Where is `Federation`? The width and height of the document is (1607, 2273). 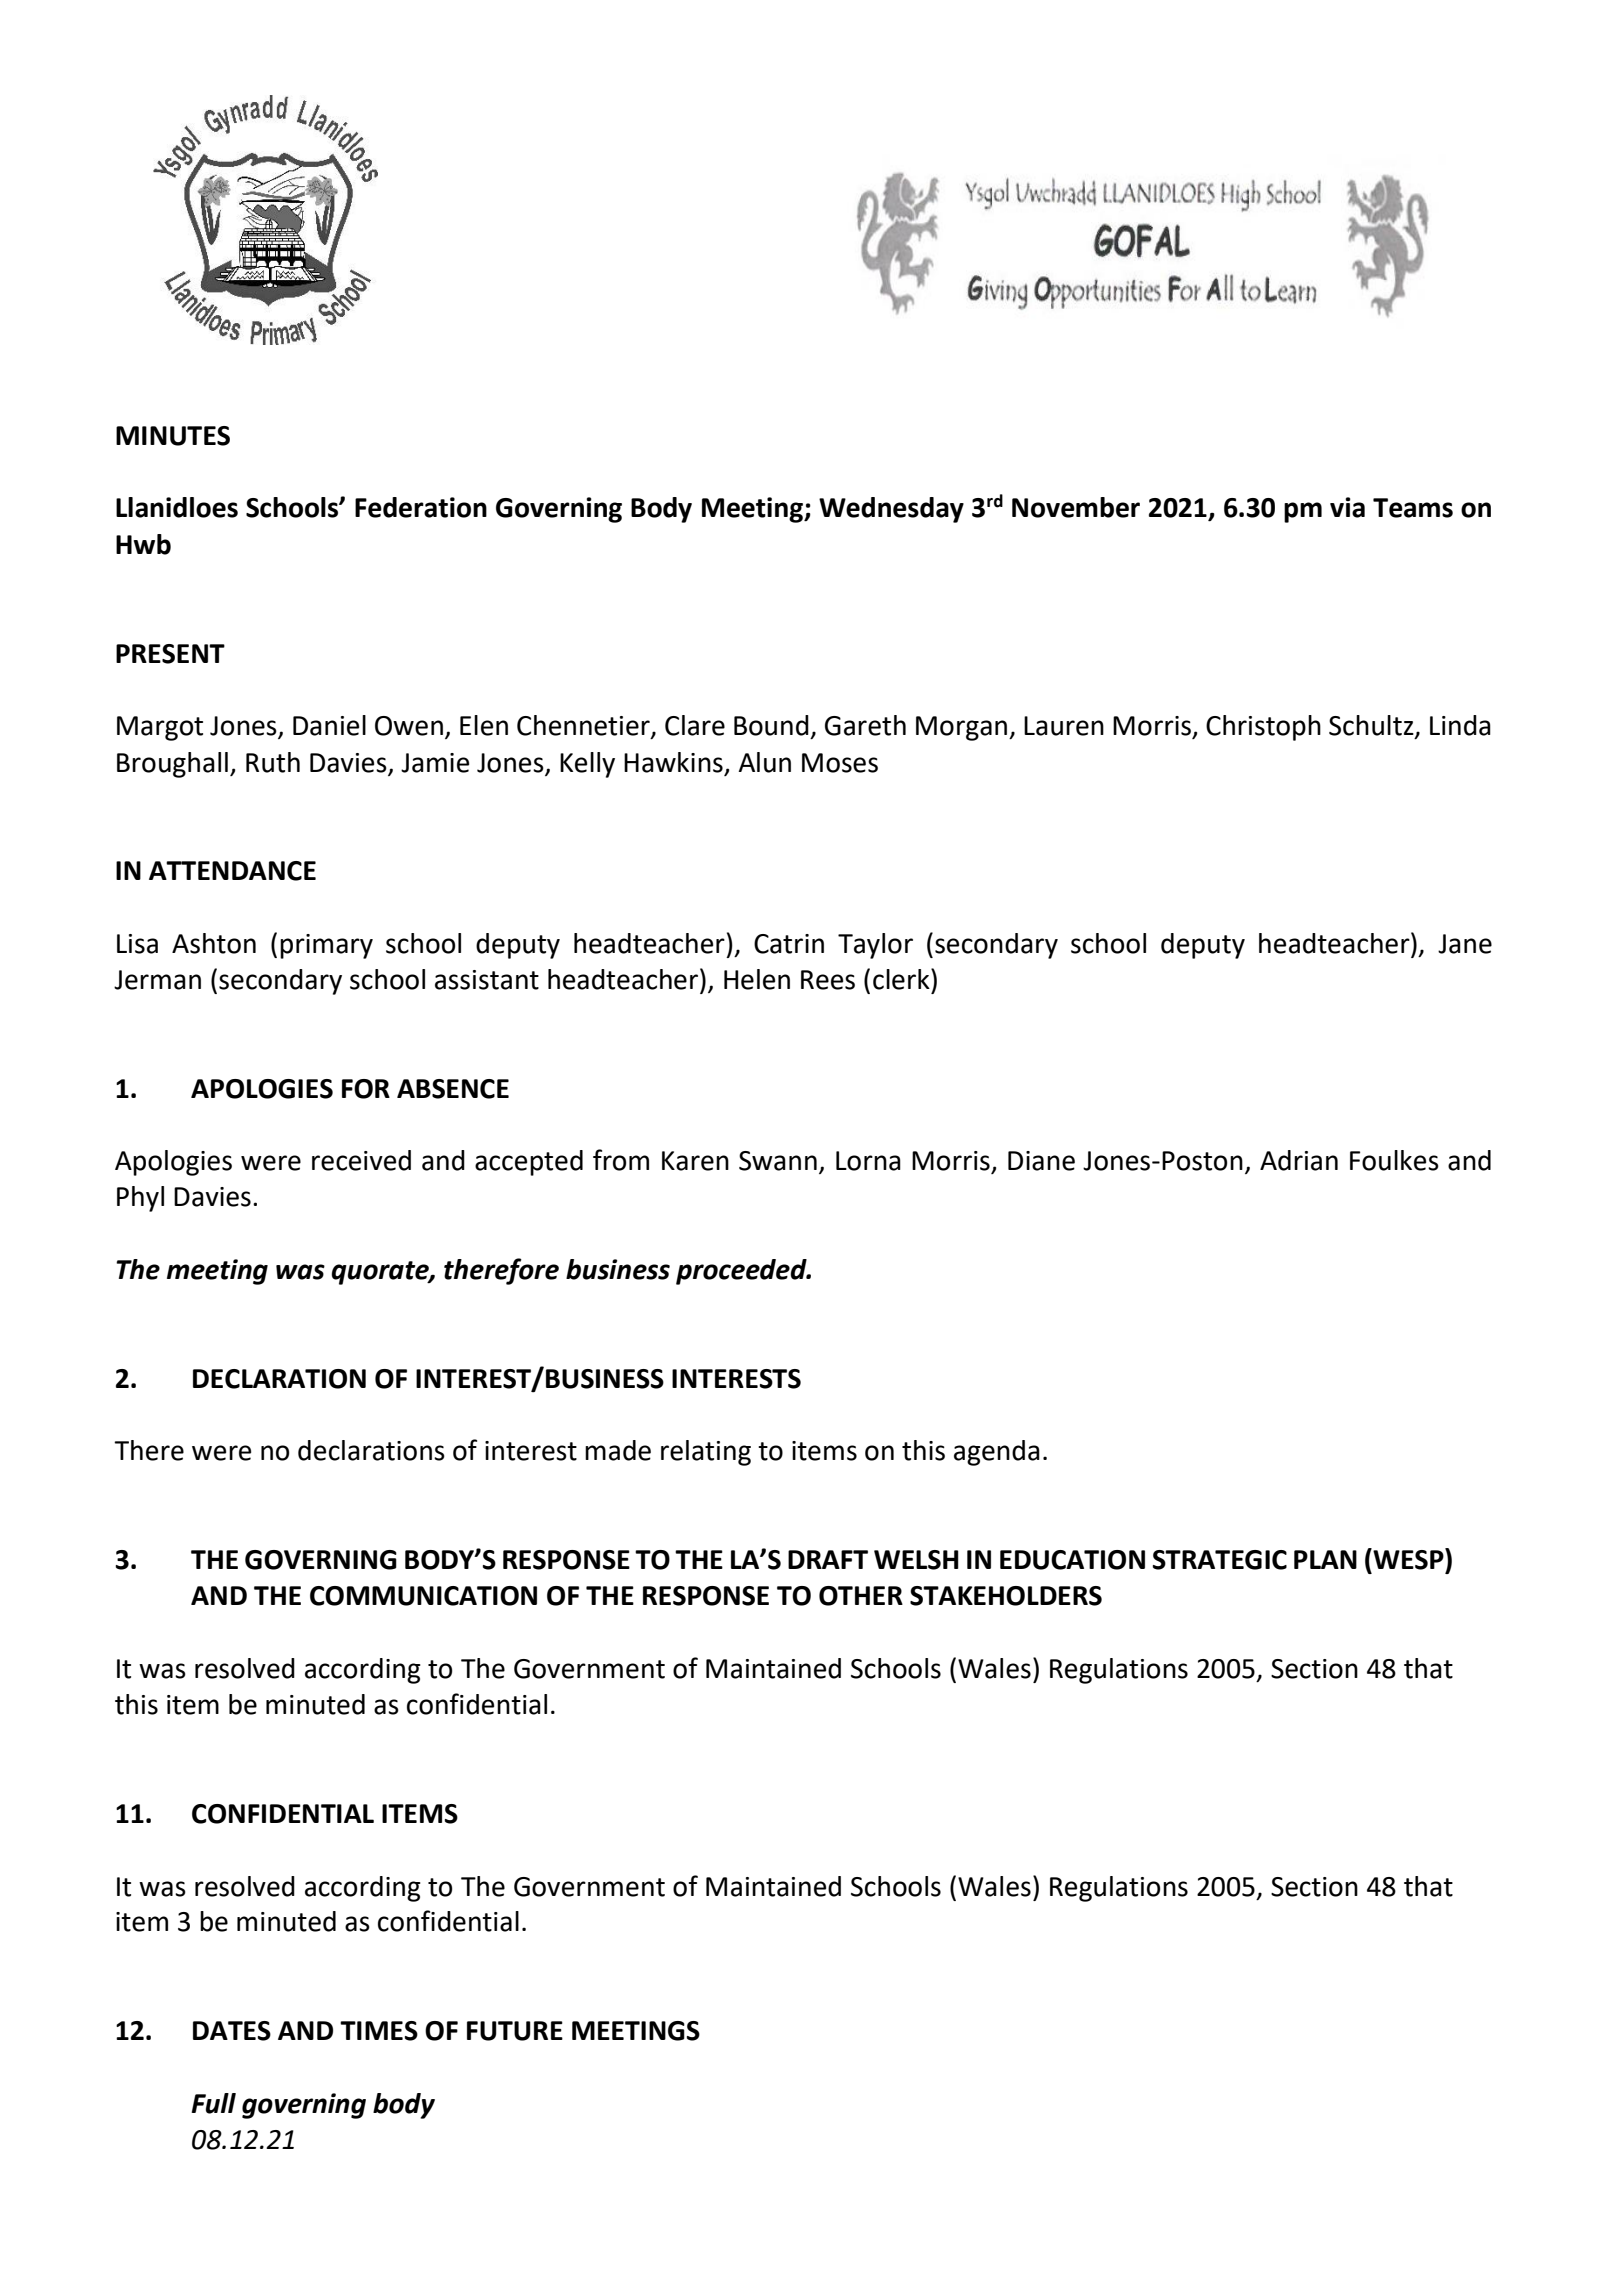
Federation is located at coordinates (421, 507).
